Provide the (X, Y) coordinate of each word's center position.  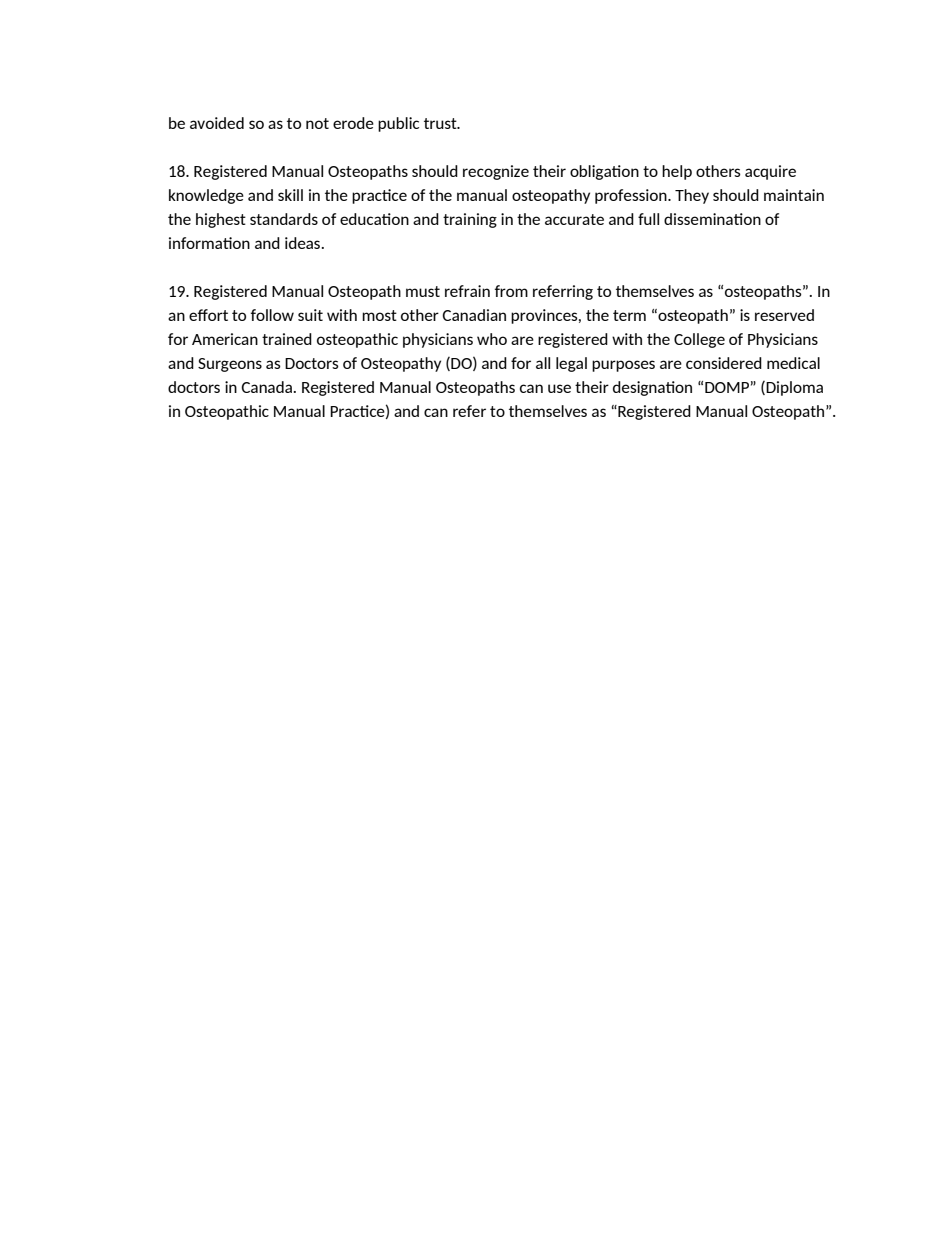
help (677, 172)
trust (441, 123)
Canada (266, 387)
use (559, 388)
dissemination (712, 219)
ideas (304, 243)
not (317, 123)
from (511, 291)
